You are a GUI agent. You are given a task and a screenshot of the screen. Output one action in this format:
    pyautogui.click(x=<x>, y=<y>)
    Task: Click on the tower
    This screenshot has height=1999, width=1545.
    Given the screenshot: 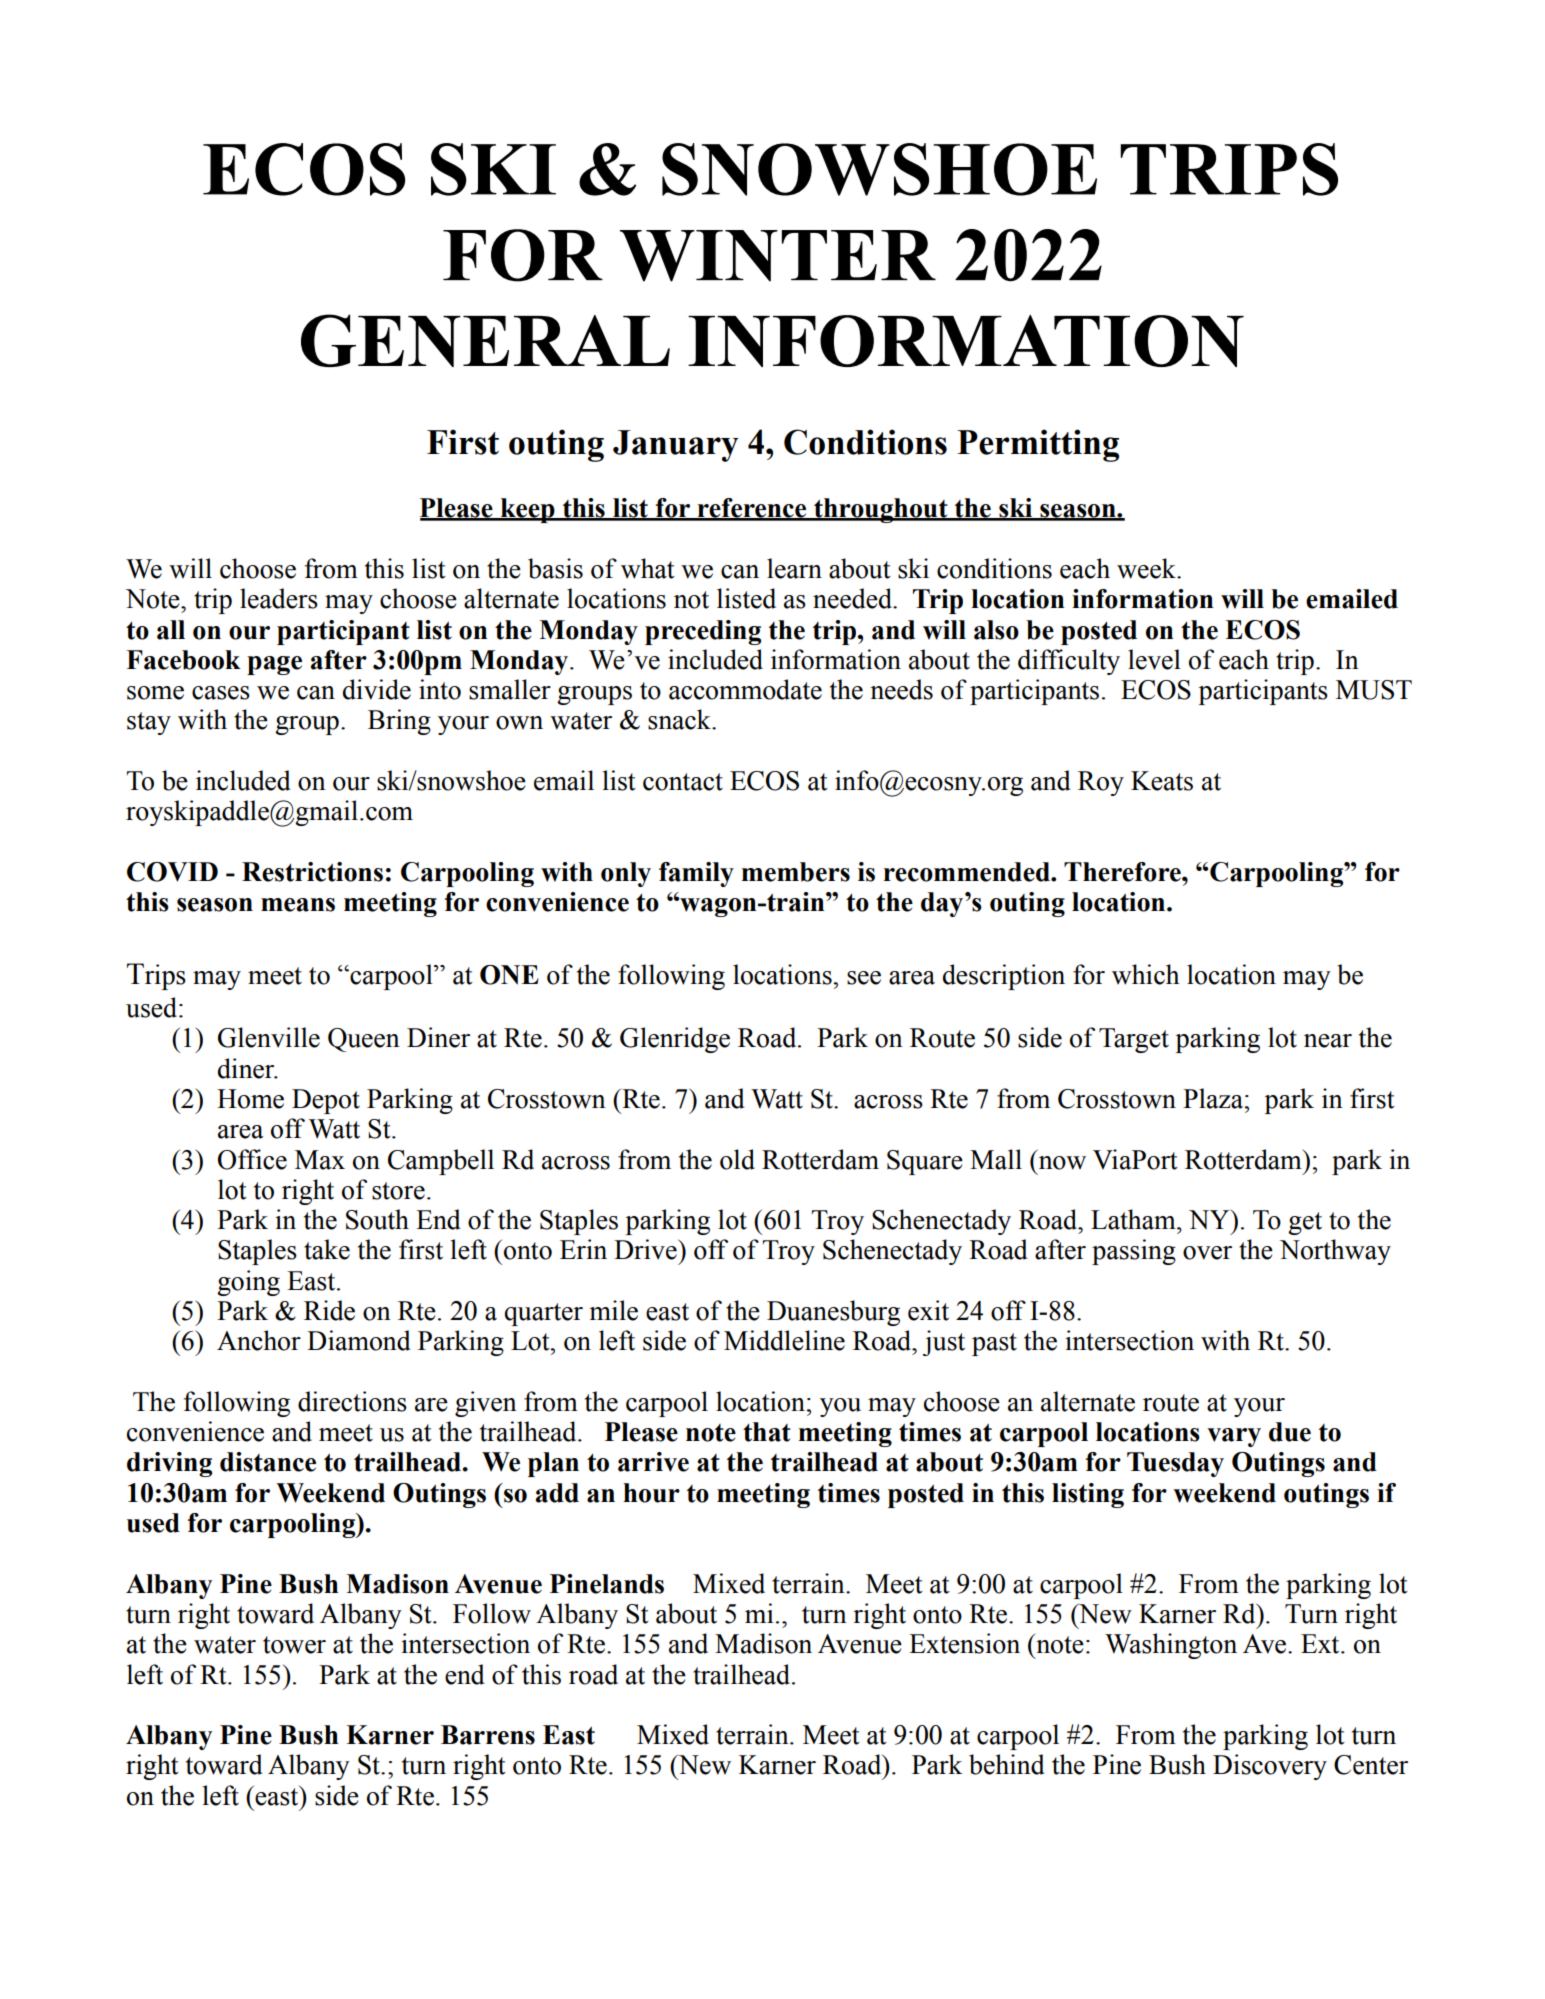 What is the action you would take?
    pyautogui.click(x=294, y=1645)
